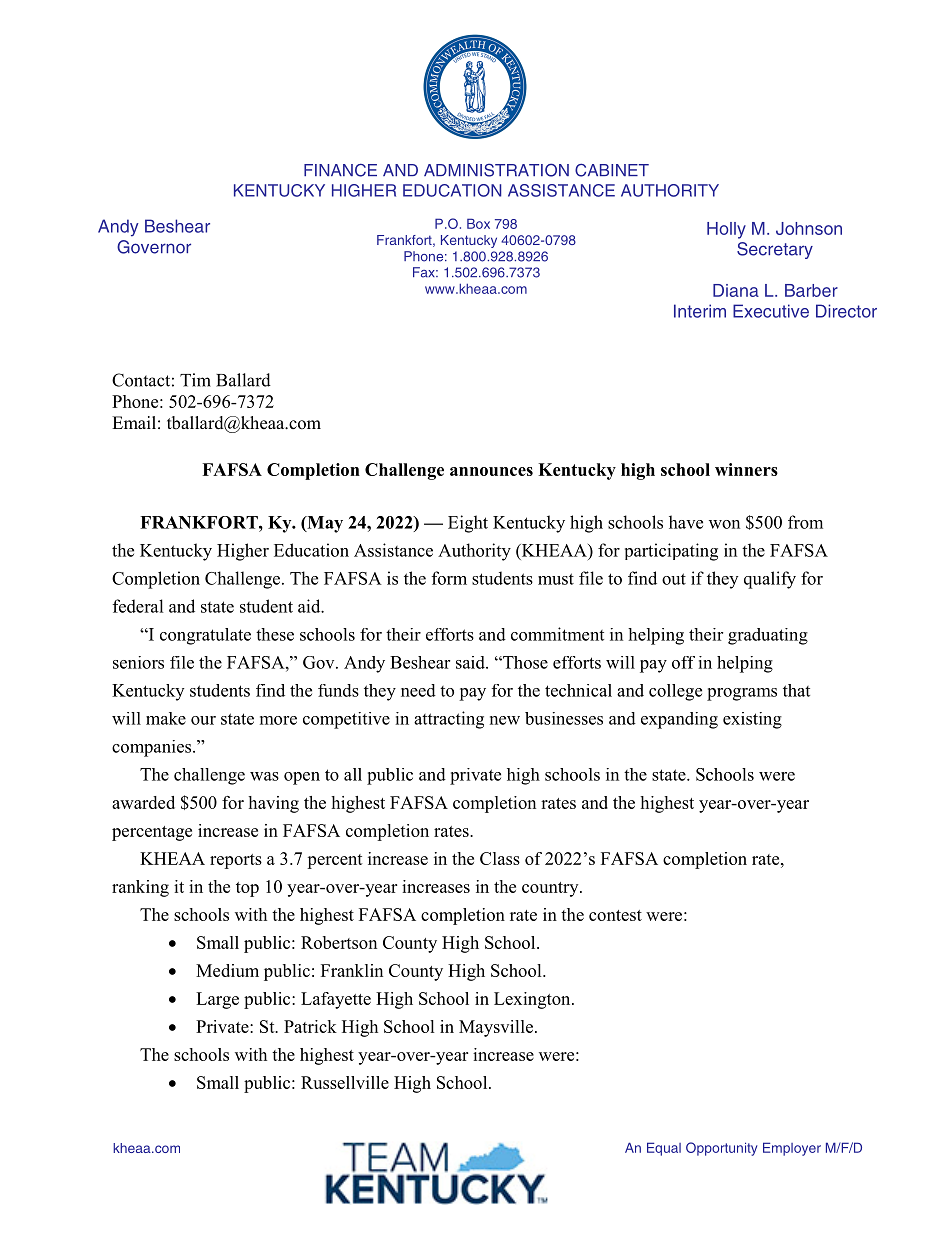  Describe the element at coordinates (340, 170) in the image. I see `FINANCE` at that location.
